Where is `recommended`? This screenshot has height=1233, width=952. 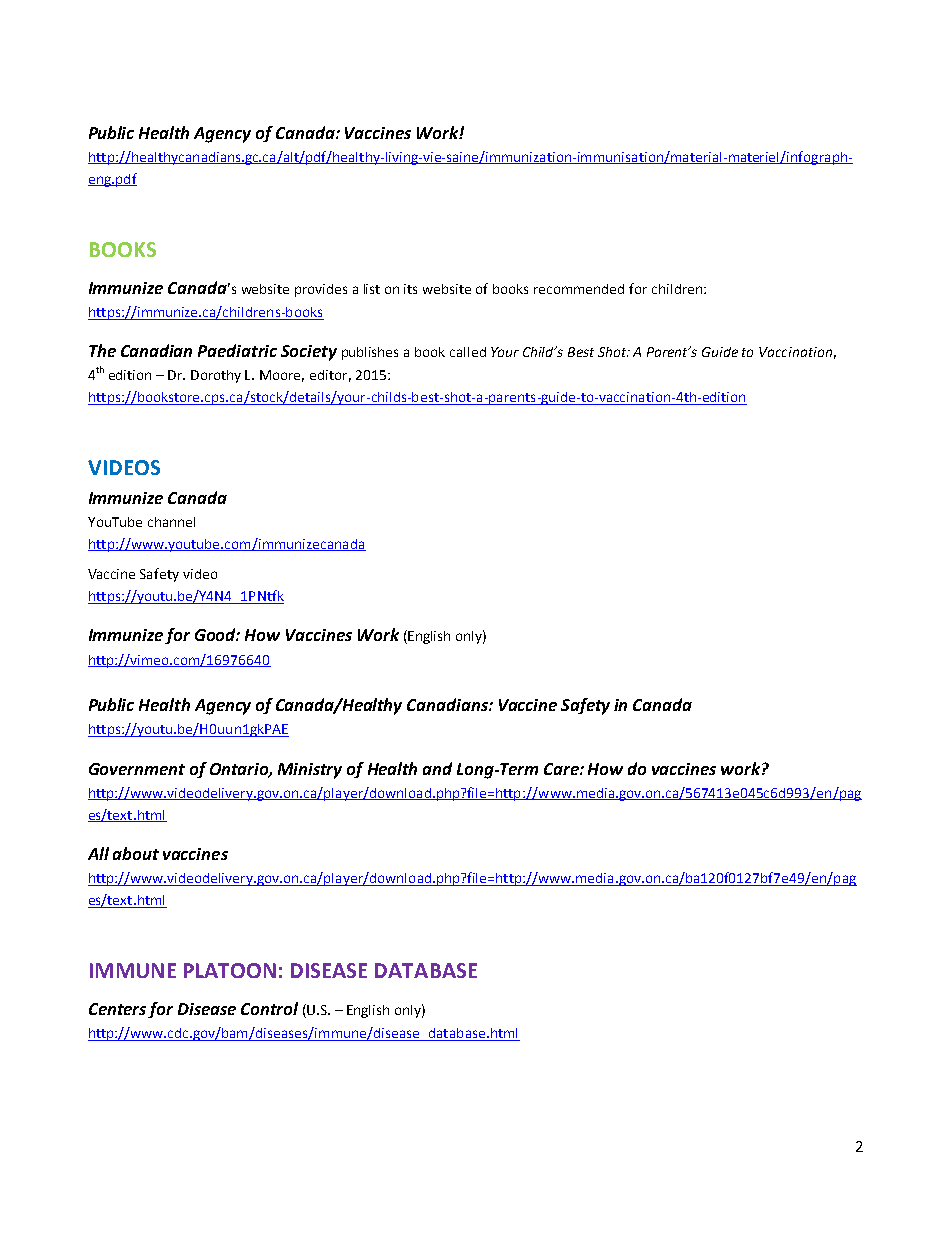
recommended is located at coordinates (579, 289).
